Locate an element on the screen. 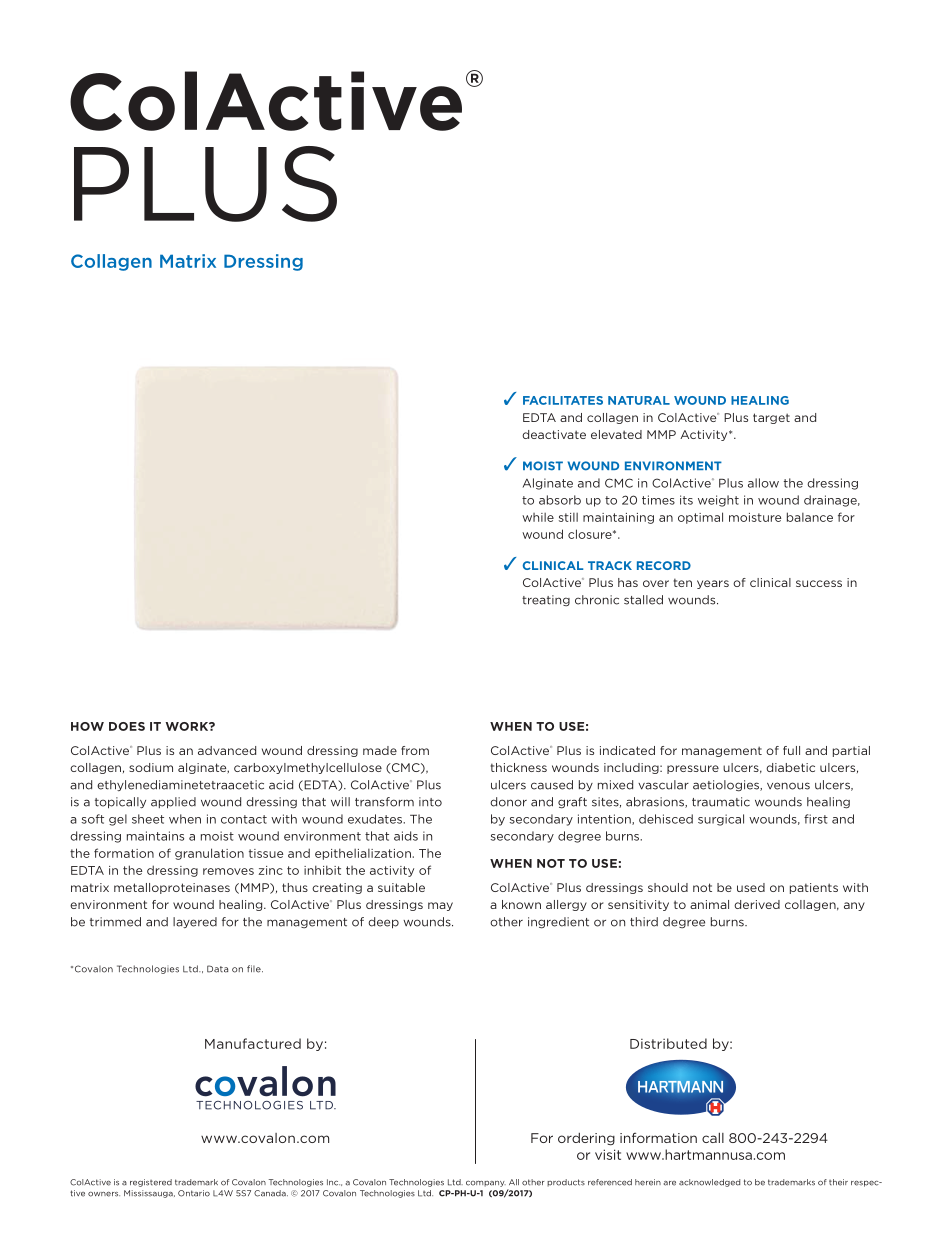 Image resolution: width=952 pixels, height=1233 pixels. full is located at coordinates (791, 750).
